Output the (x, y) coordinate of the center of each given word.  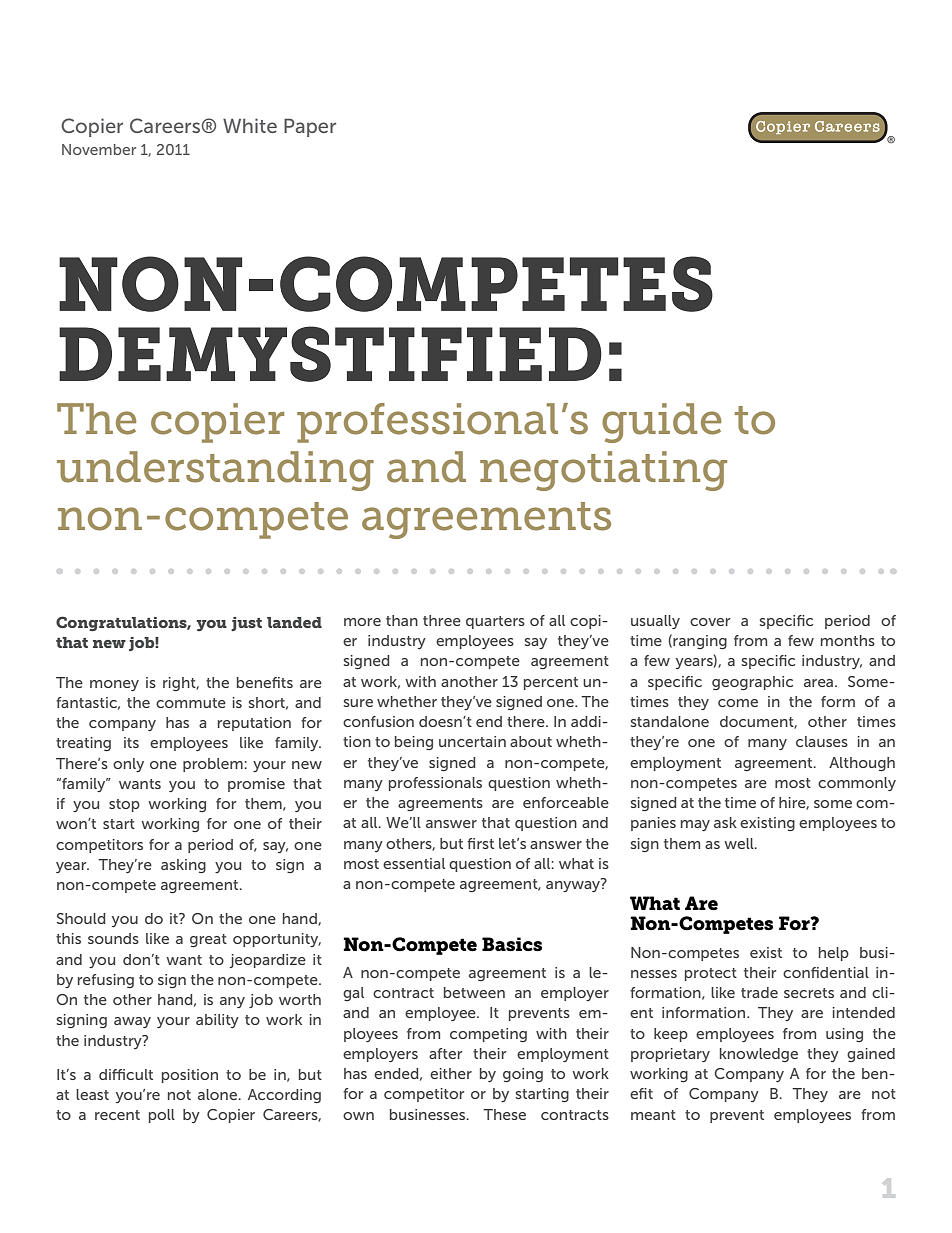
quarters (495, 622)
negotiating (603, 471)
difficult (126, 1074)
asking (183, 866)
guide (661, 423)
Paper (310, 127)
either (451, 1073)
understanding (215, 471)
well (740, 843)
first (480, 843)
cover (710, 622)
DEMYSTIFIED (330, 354)
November (99, 149)
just (246, 624)
